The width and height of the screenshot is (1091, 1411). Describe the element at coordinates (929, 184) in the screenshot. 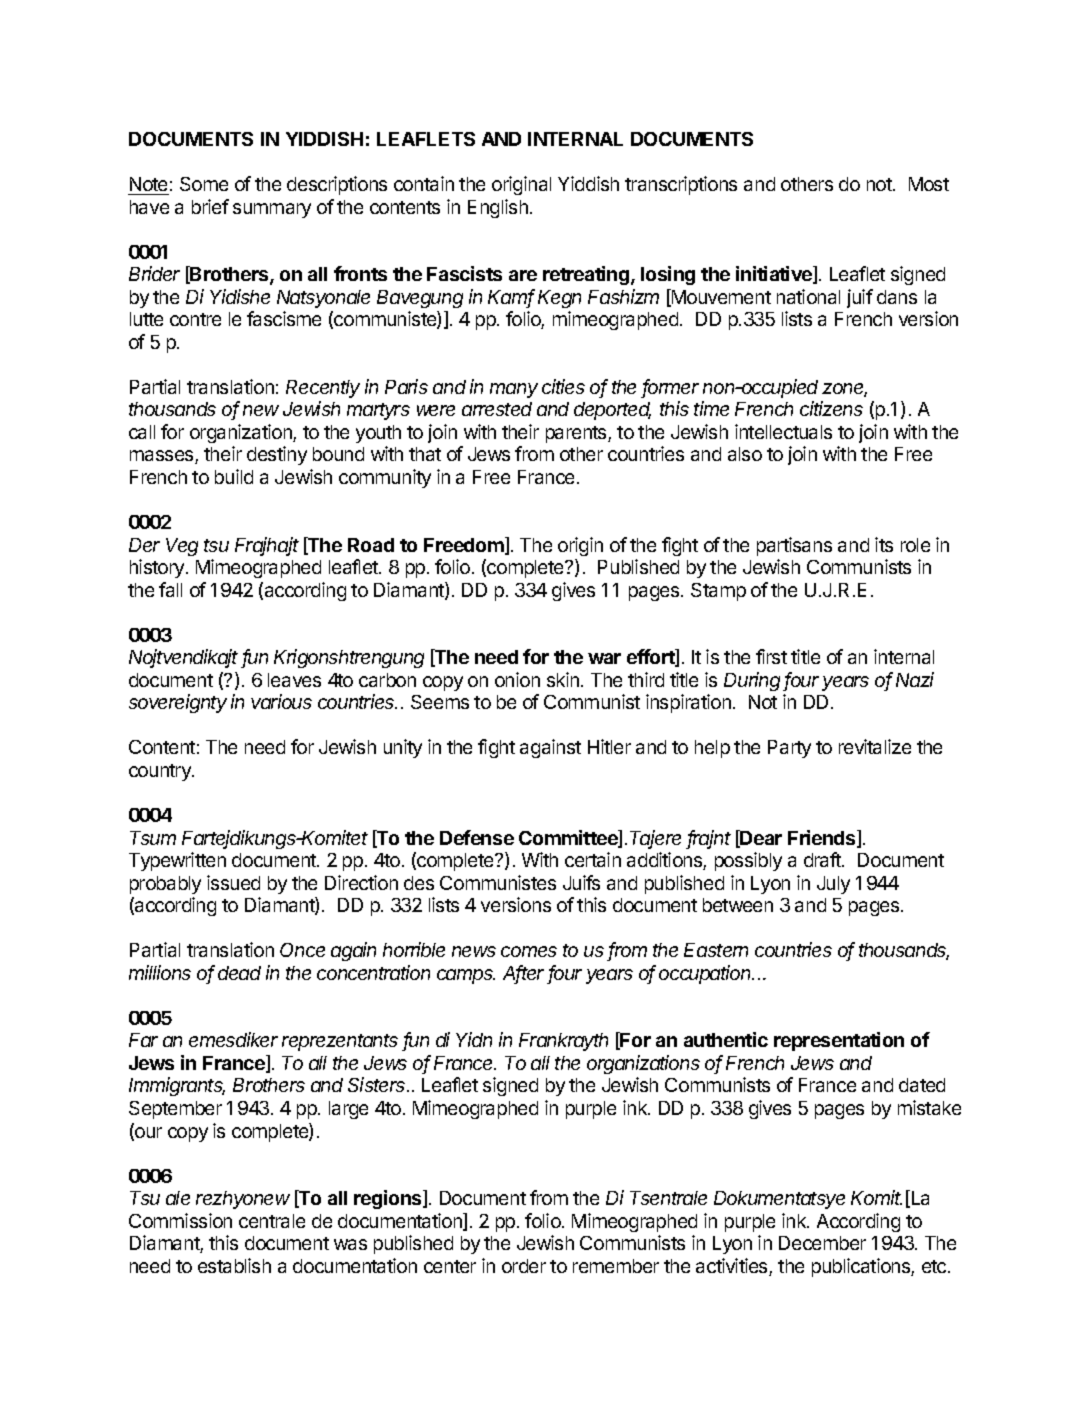

I see `Most` at that location.
